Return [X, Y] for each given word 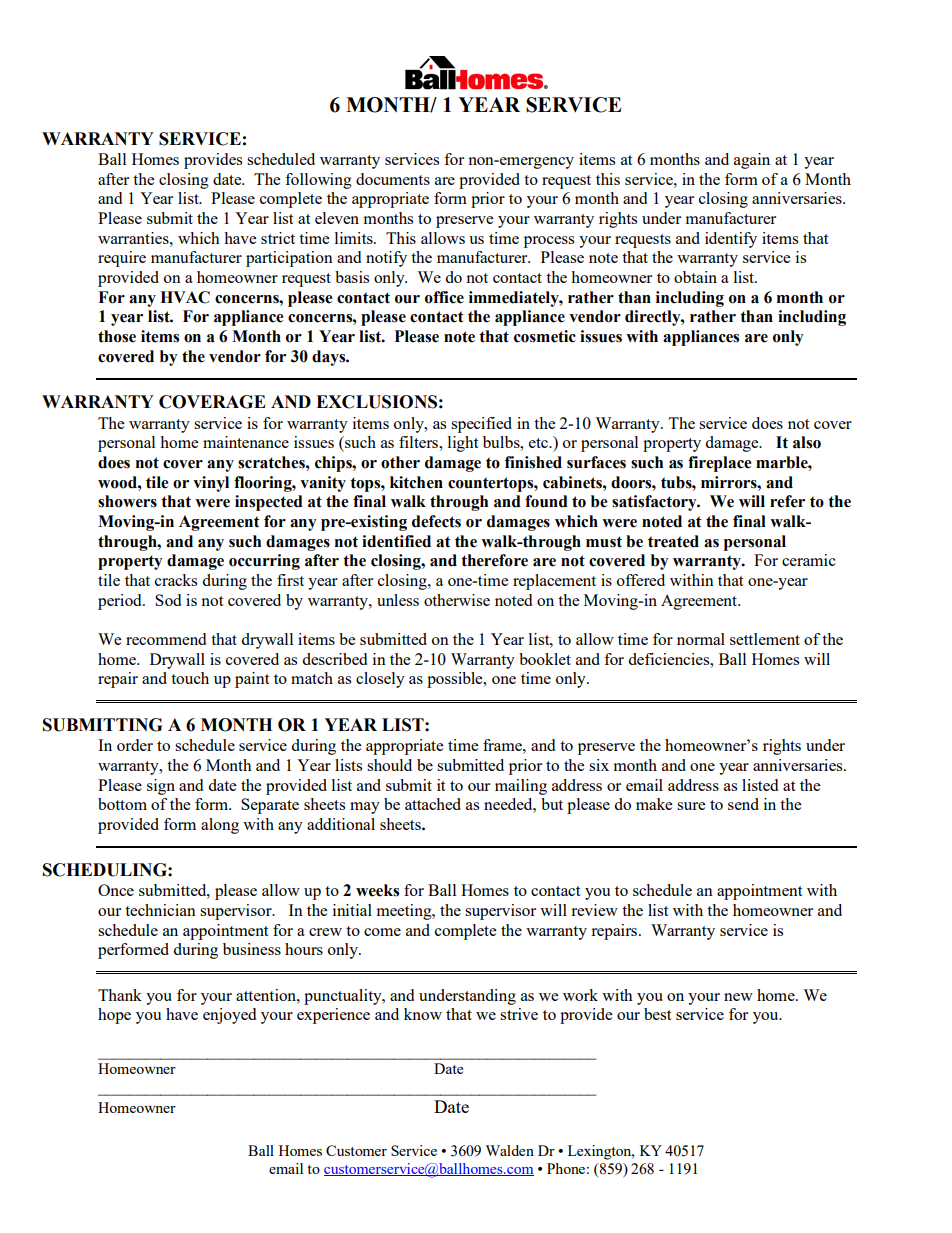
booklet [545, 659]
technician [160, 910]
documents [393, 179]
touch [190, 678]
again [752, 161]
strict [278, 238]
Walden [509, 1150]
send [743, 804]
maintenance [246, 442]
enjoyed [229, 1016]
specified [481, 425]
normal [701, 639]
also [807, 442]
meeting [405, 912]
